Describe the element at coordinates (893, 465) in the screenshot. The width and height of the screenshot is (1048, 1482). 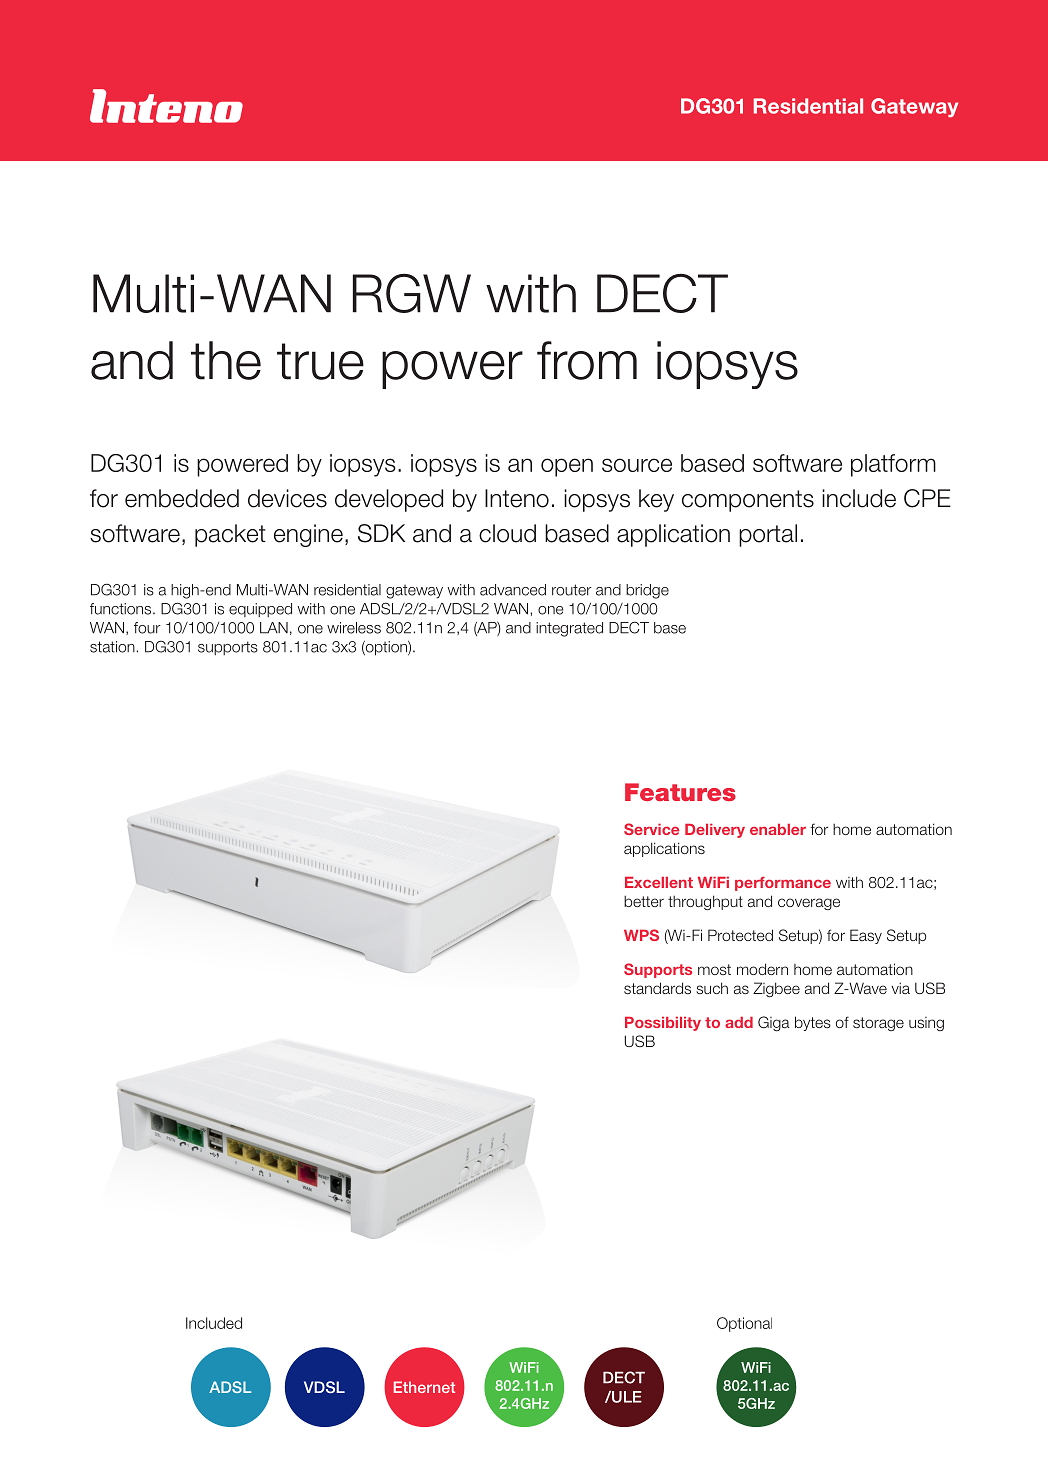
I see `platform` at that location.
